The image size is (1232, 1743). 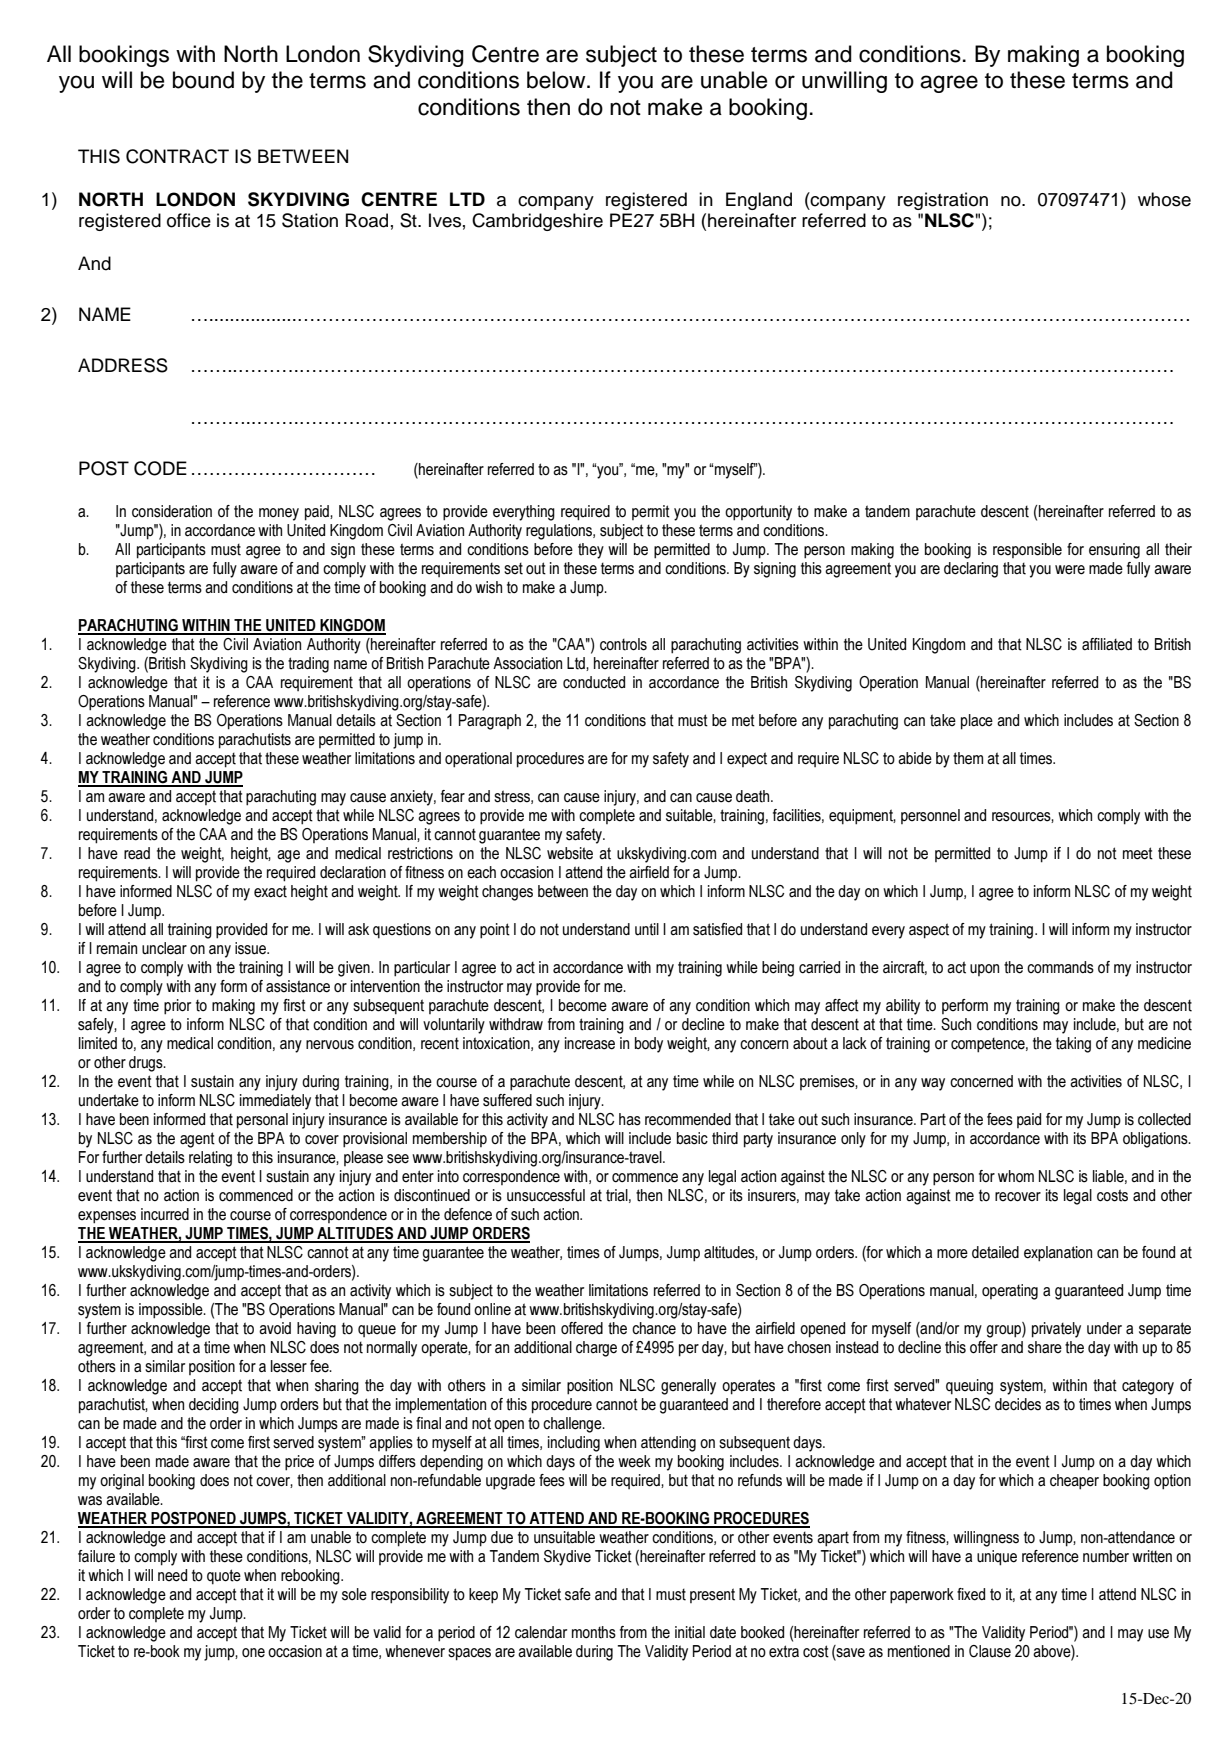 What do you see at coordinates (943, 201) in the screenshot?
I see `registration` at bounding box center [943, 201].
